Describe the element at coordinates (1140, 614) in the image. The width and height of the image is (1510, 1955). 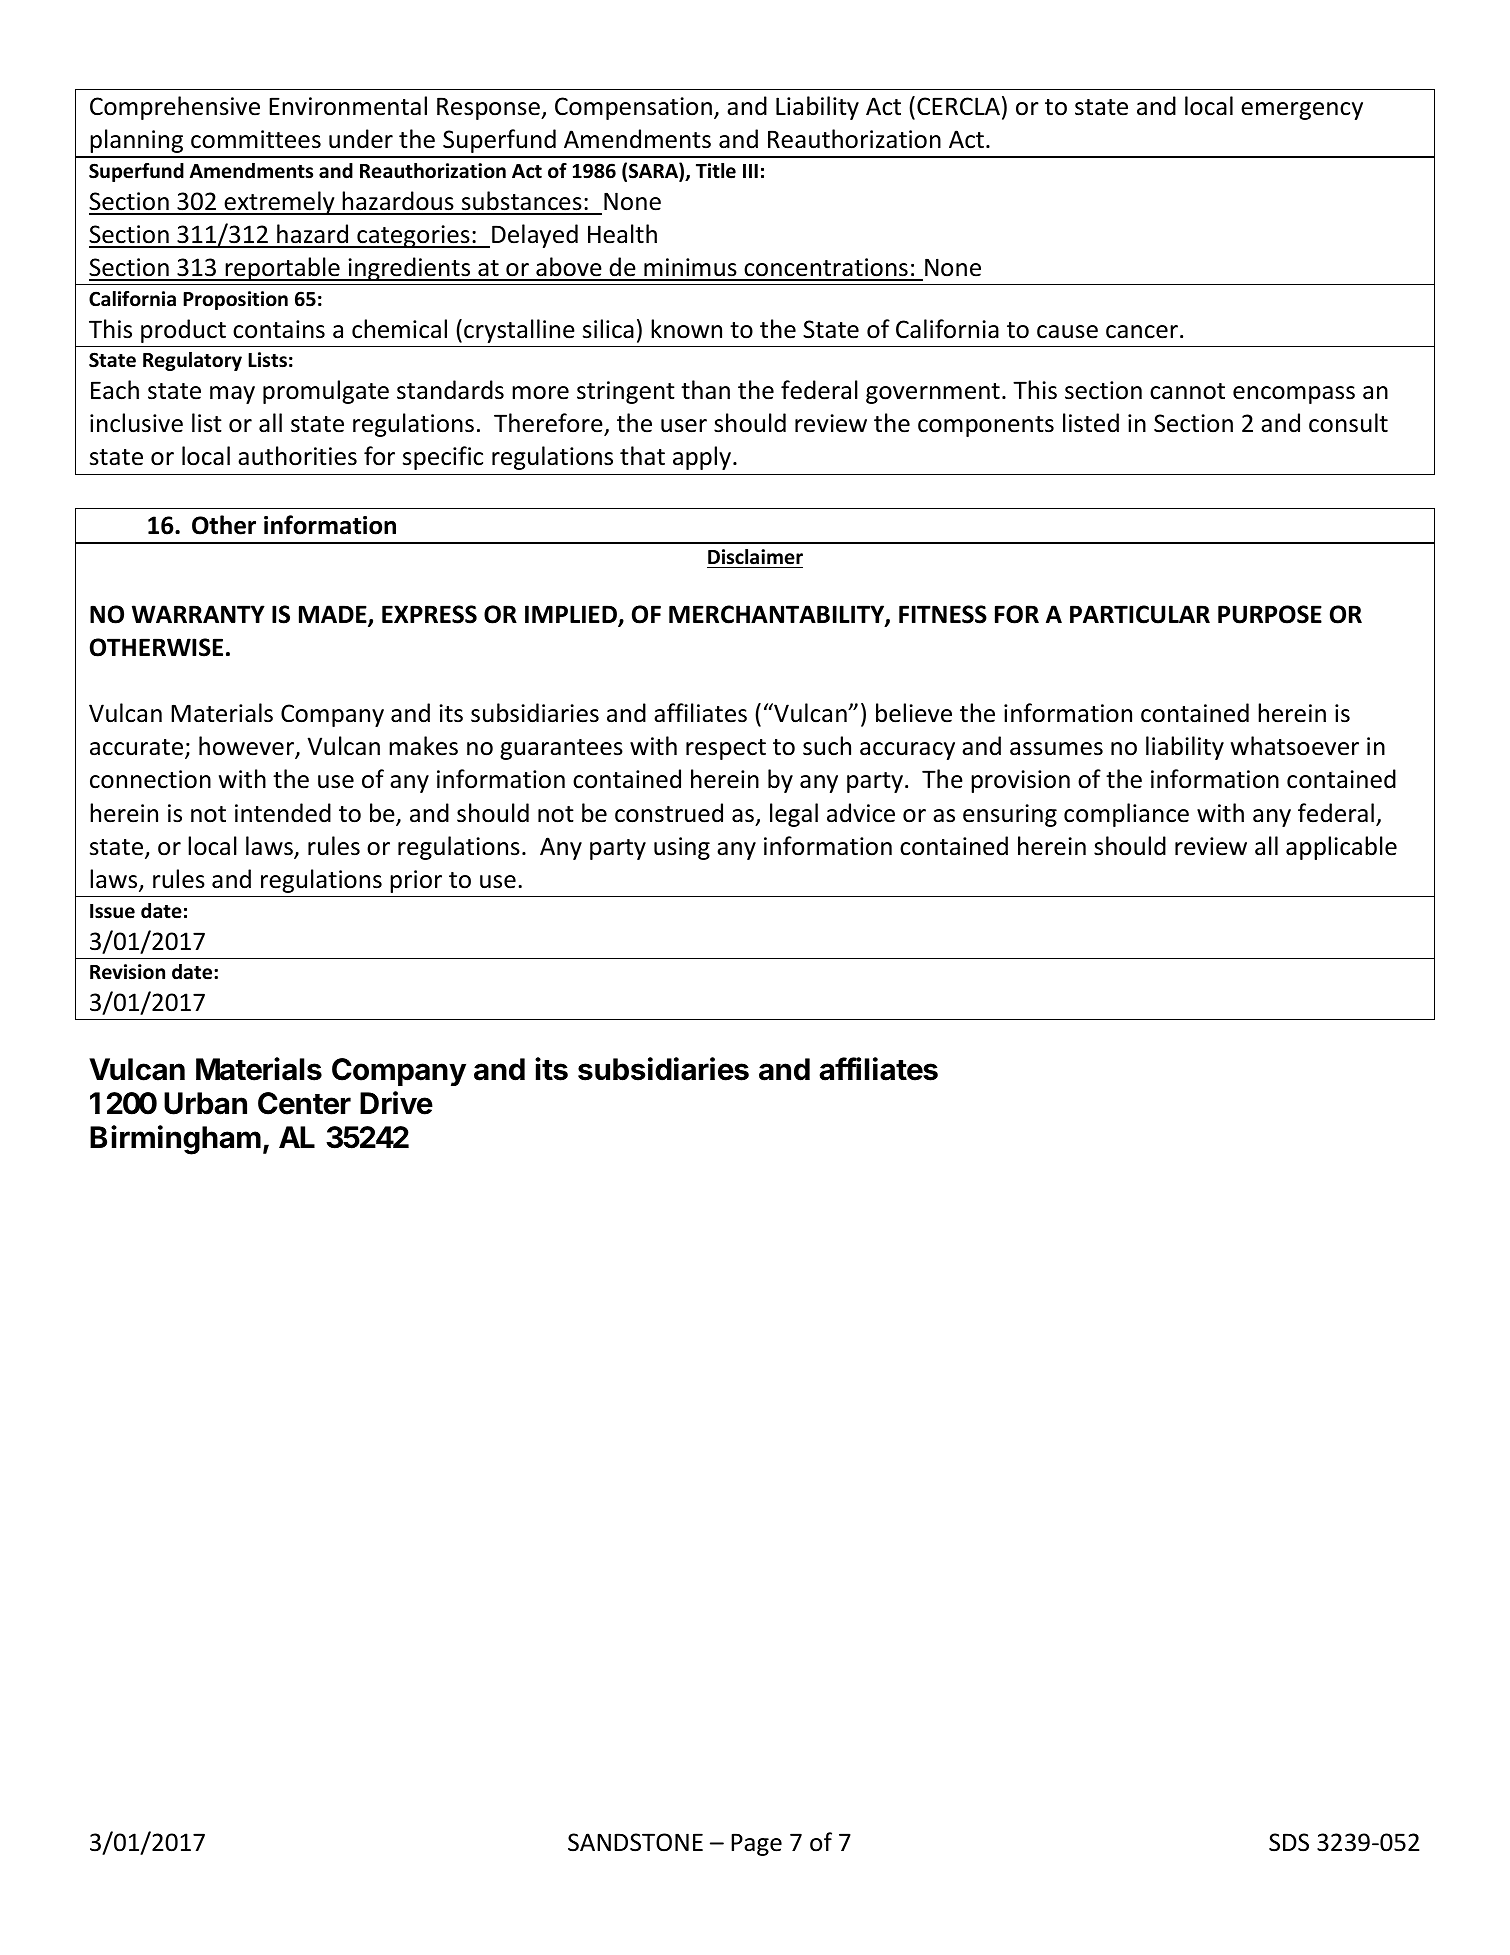
I see `PARTICULAR` at that location.
